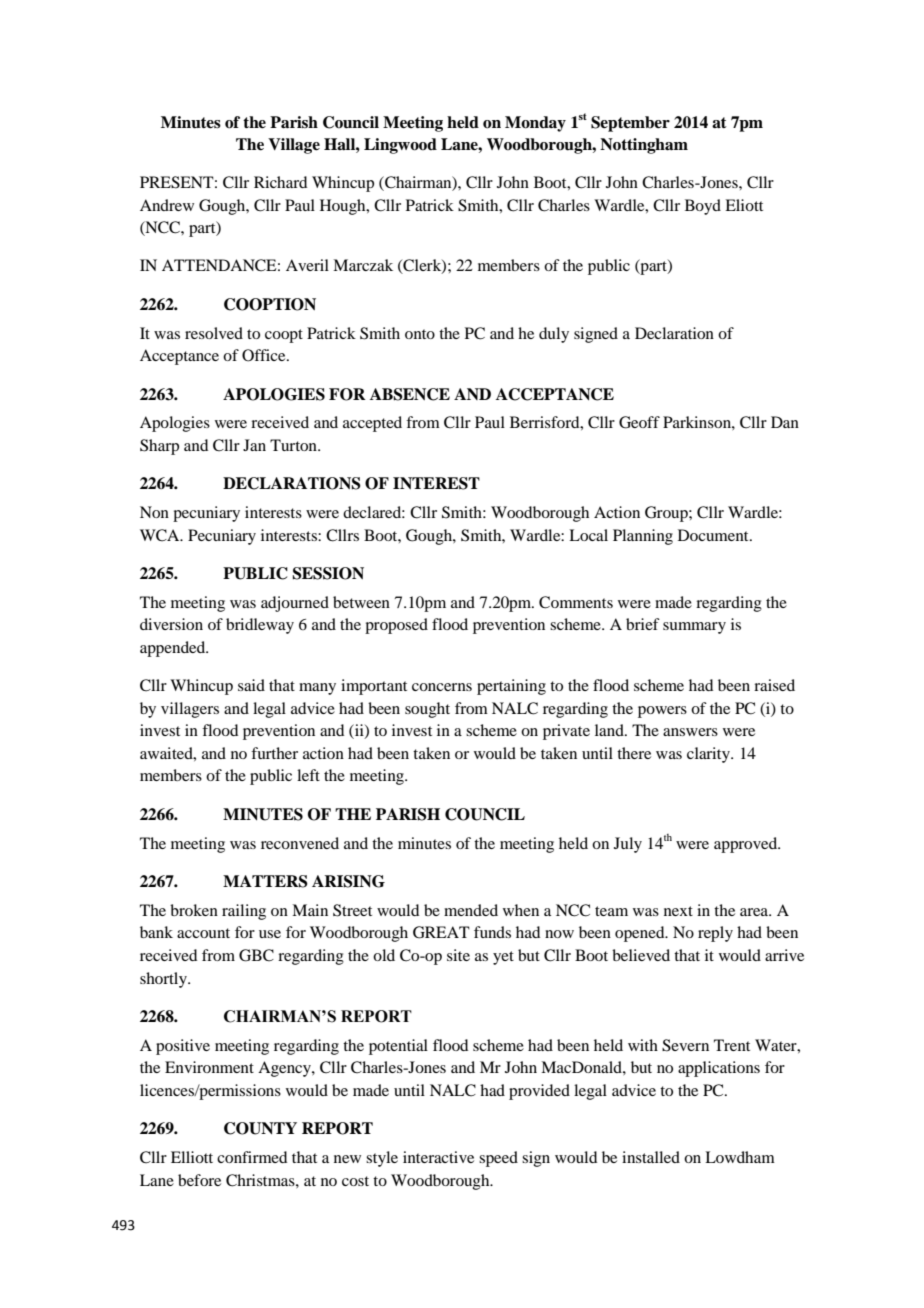  What do you see at coordinates (498, 1159) in the page?
I see `speed` at bounding box center [498, 1159].
